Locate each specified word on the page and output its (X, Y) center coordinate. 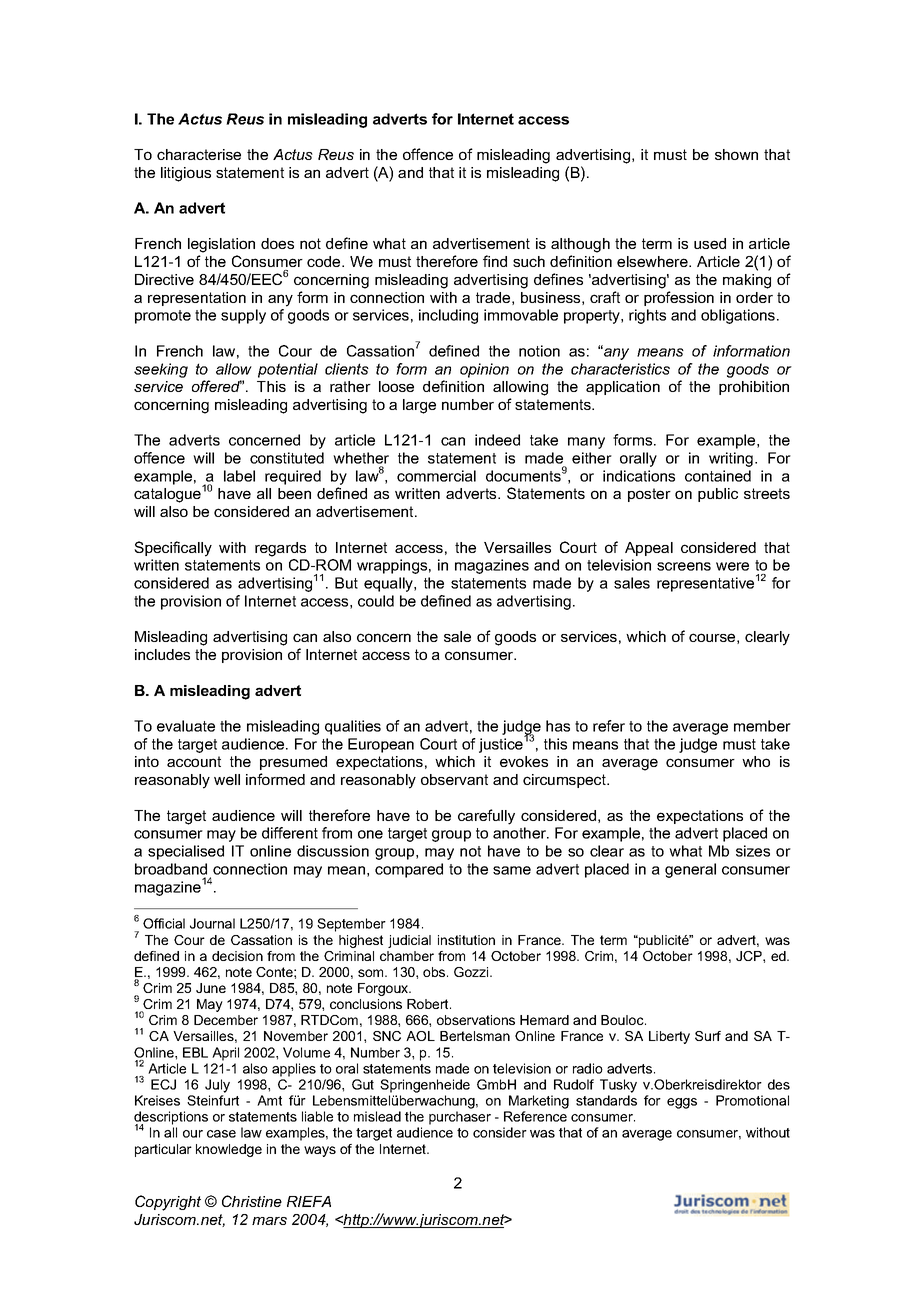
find (495, 261)
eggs (682, 1103)
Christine (252, 1201)
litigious (186, 174)
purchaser (460, 1118)
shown (736, 154)
